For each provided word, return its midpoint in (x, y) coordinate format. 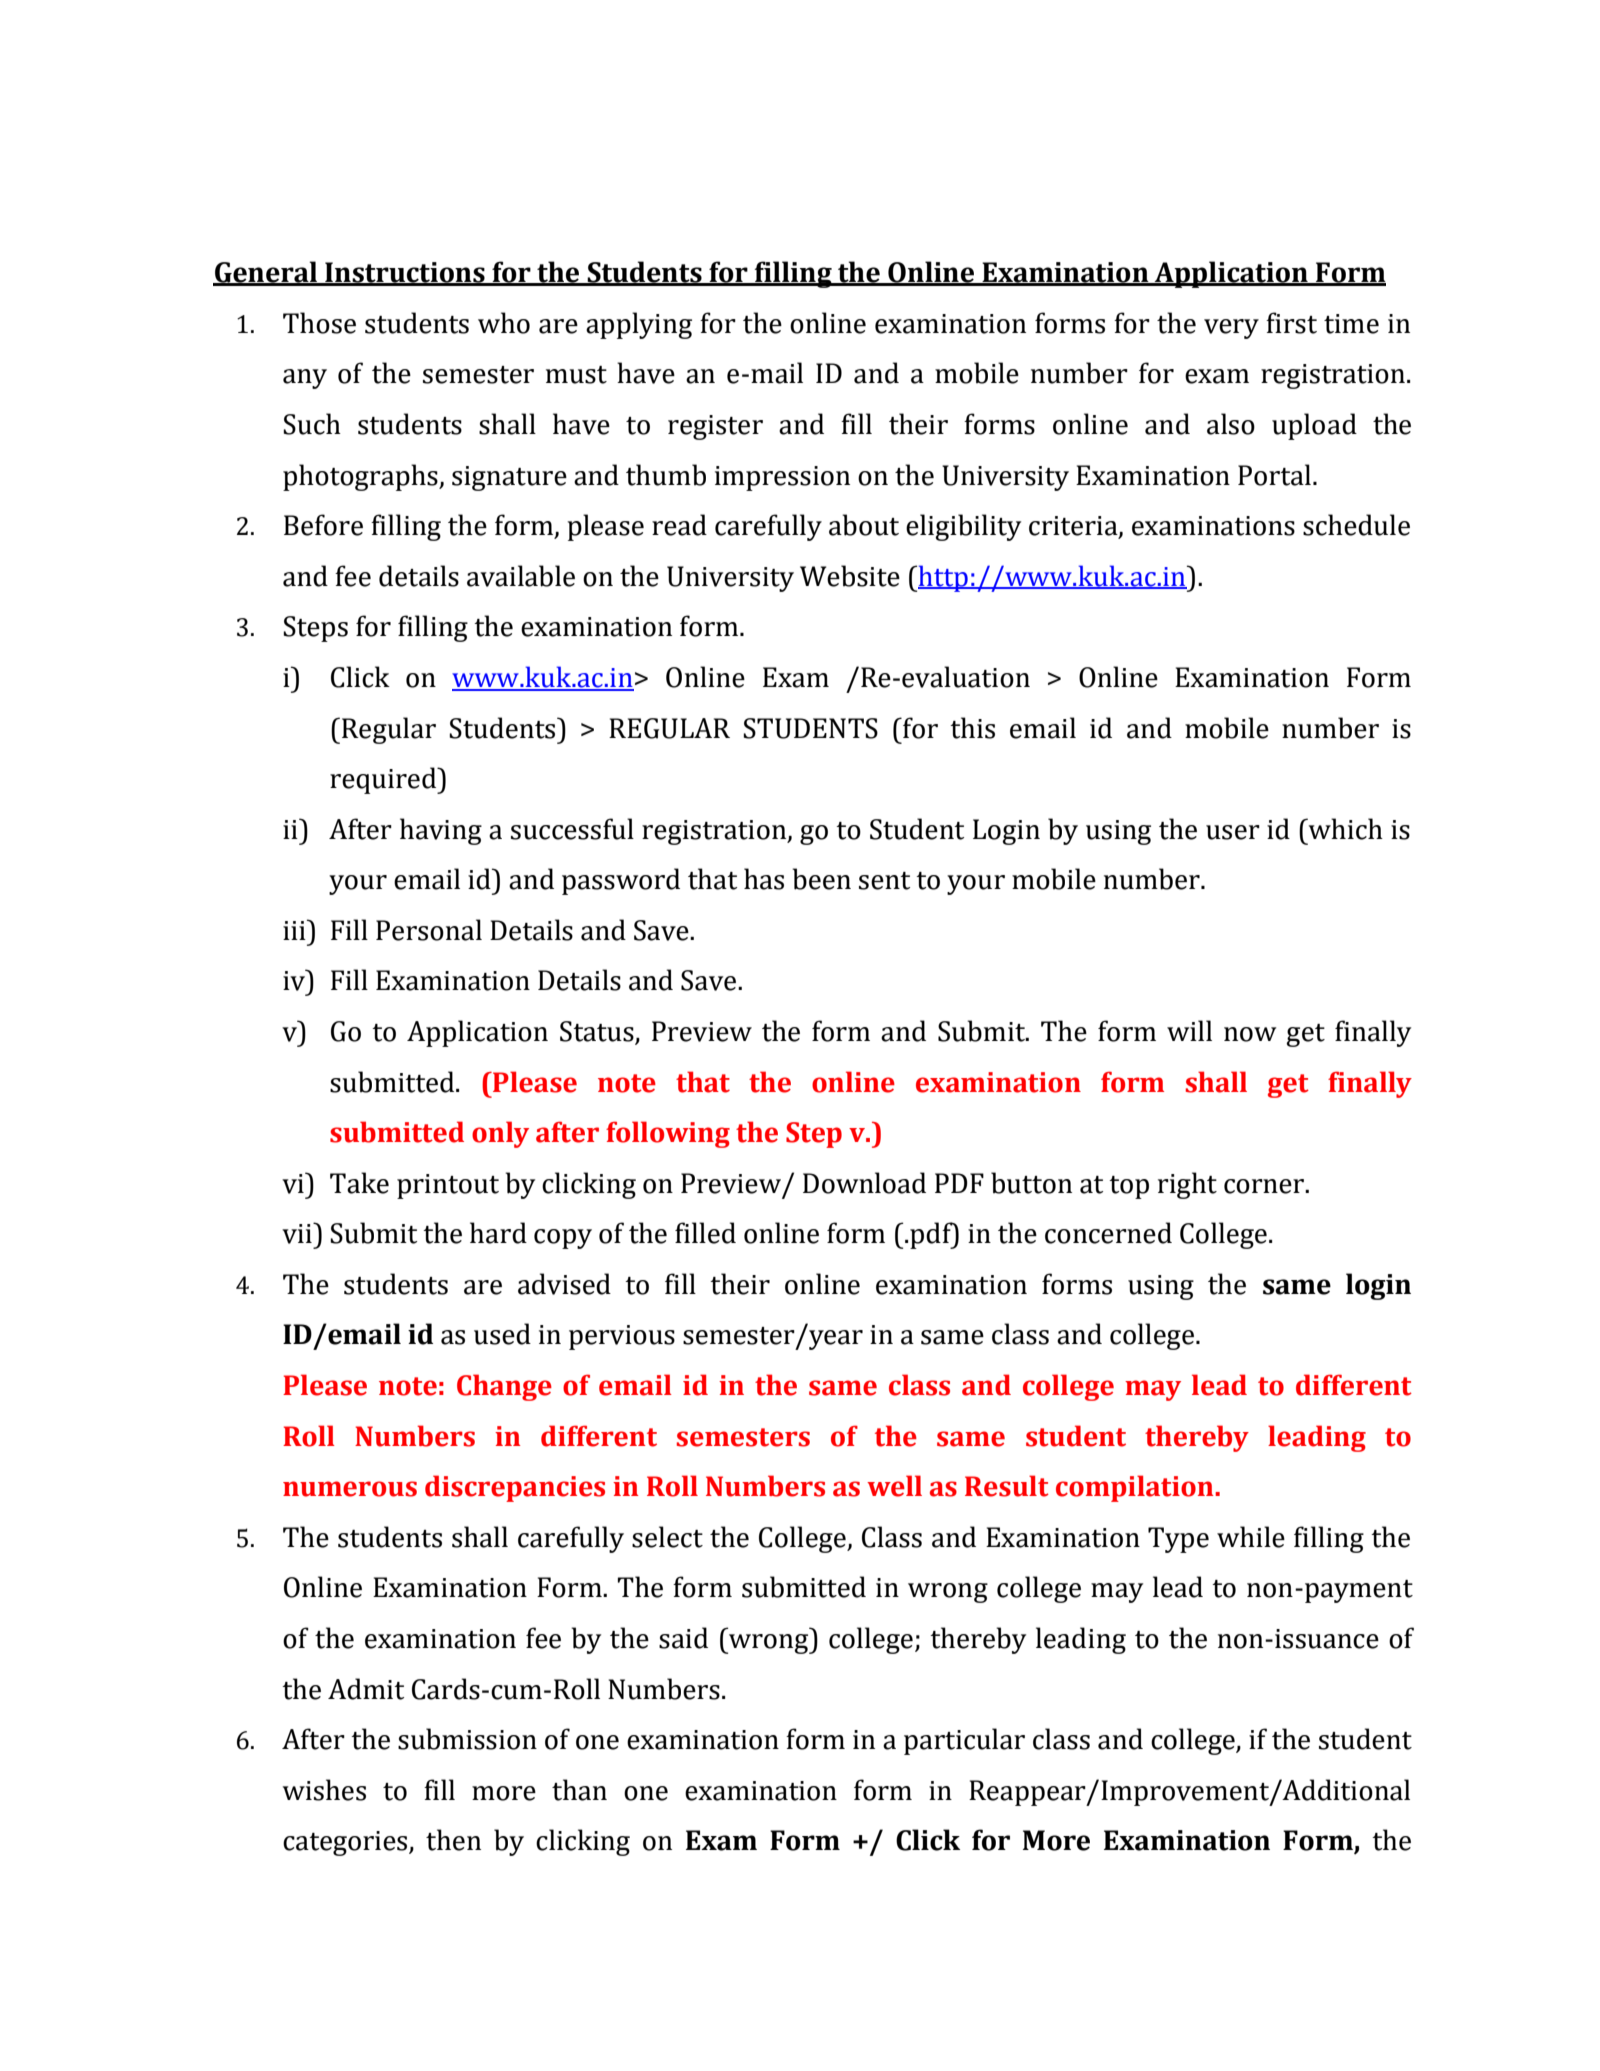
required (384, 780)
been (821, 879)
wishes (324, 1790)
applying (639, 325)
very (1231, 329)
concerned (1108, 1233)
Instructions (405, 273)
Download (864, 1183)
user (1233, 832)
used (502, 1334)
